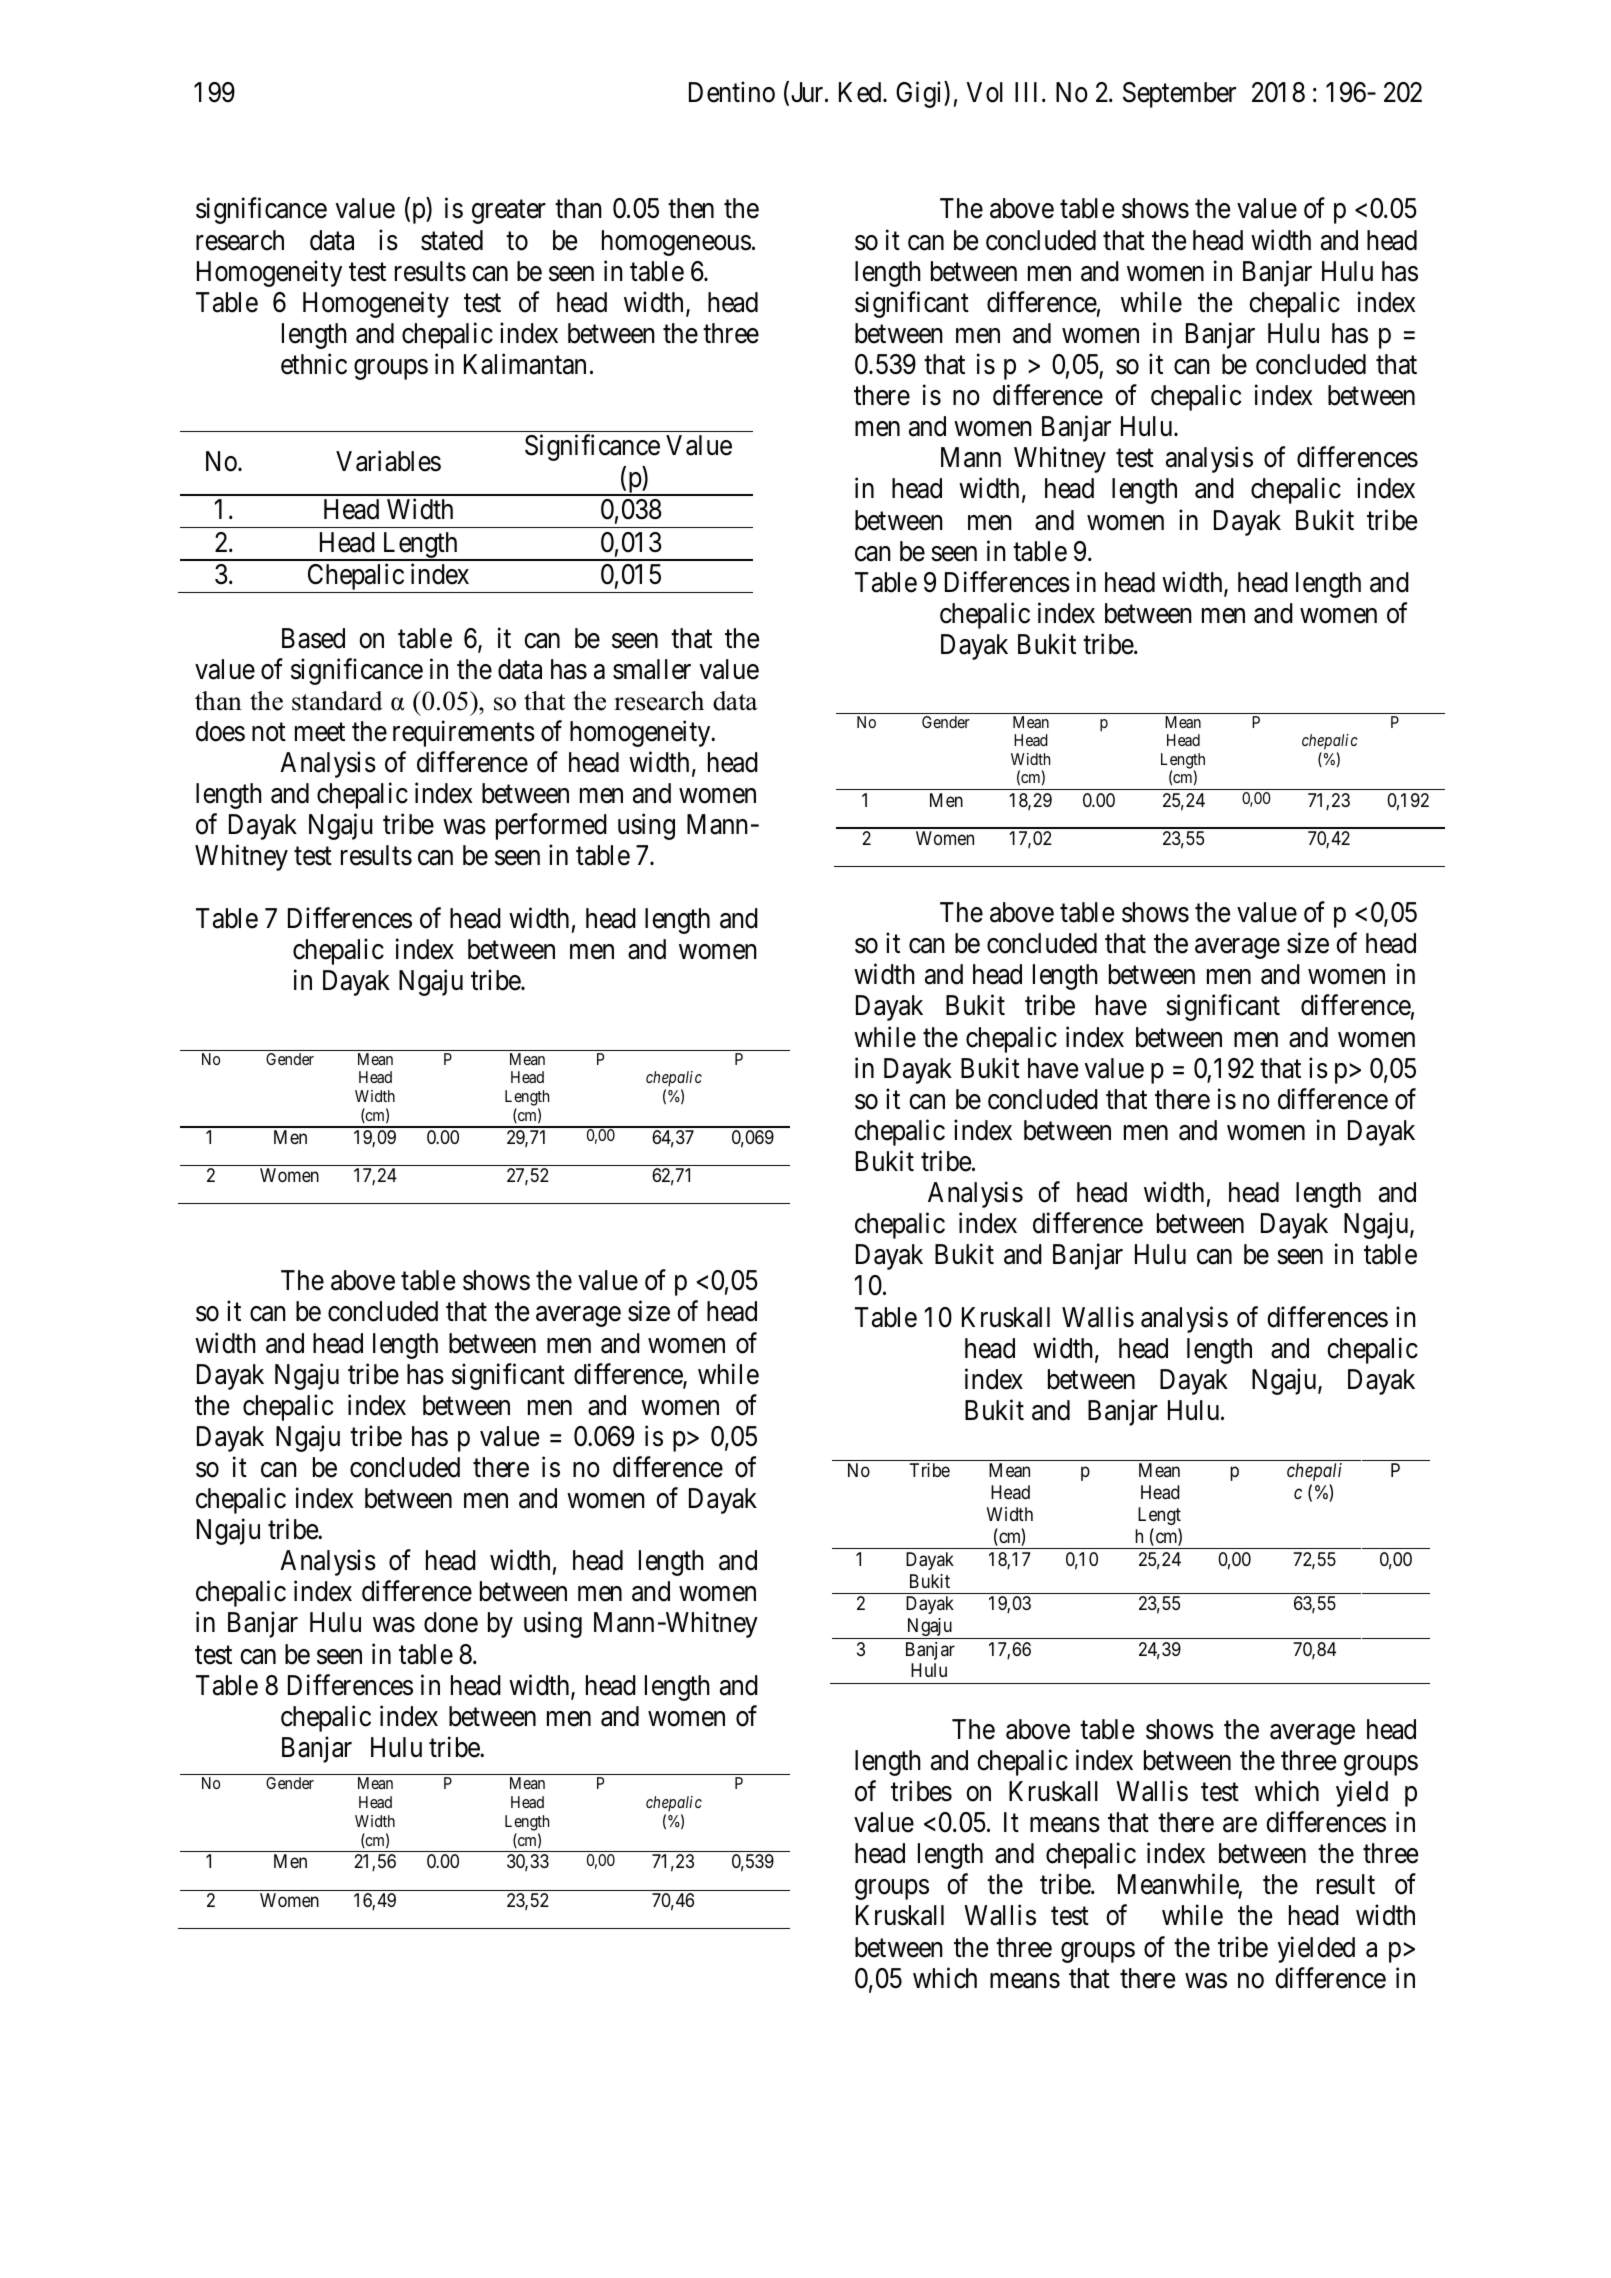  I want to click on Jur, so click(808, 92).
